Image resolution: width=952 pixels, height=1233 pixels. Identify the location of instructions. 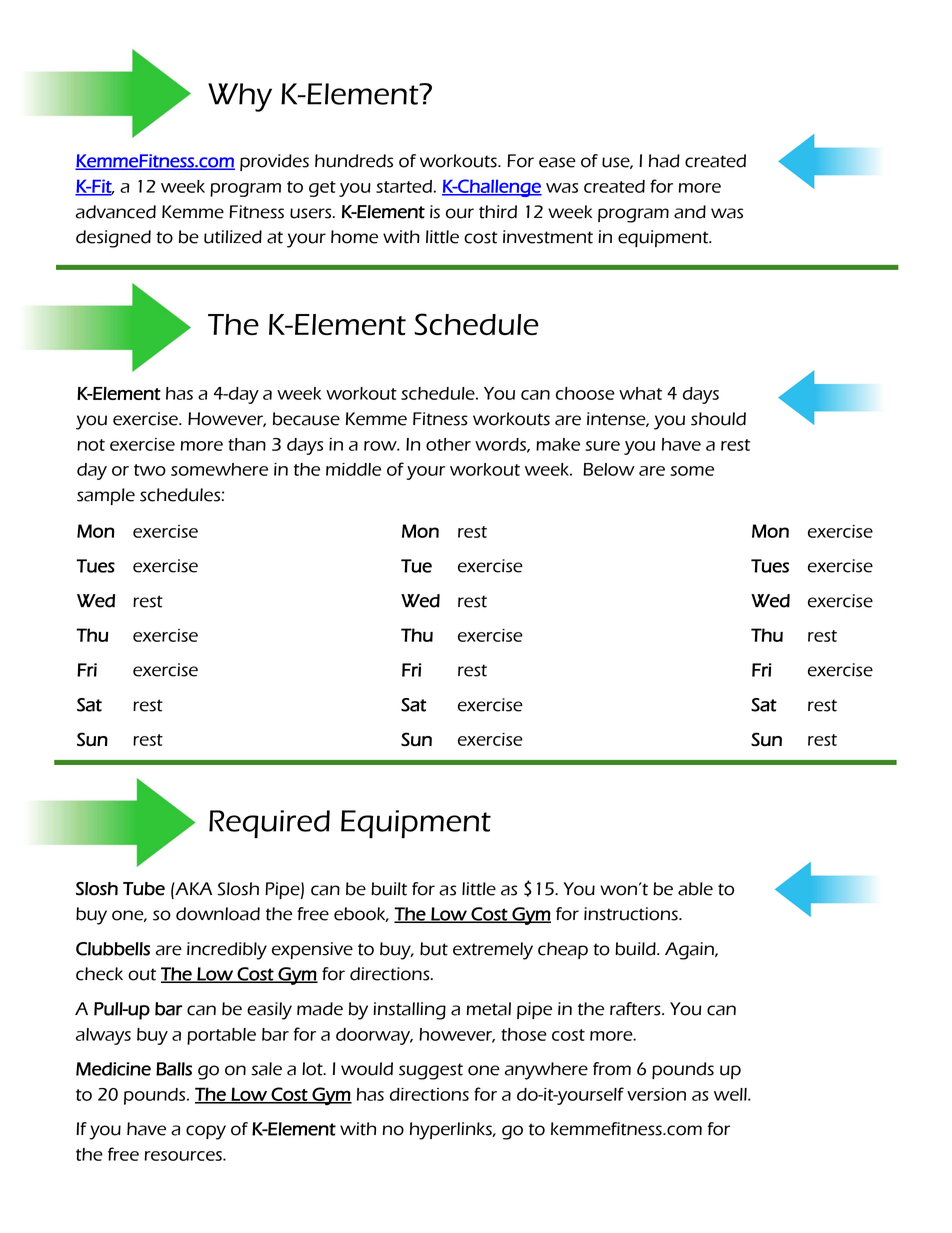
(632, 914).
